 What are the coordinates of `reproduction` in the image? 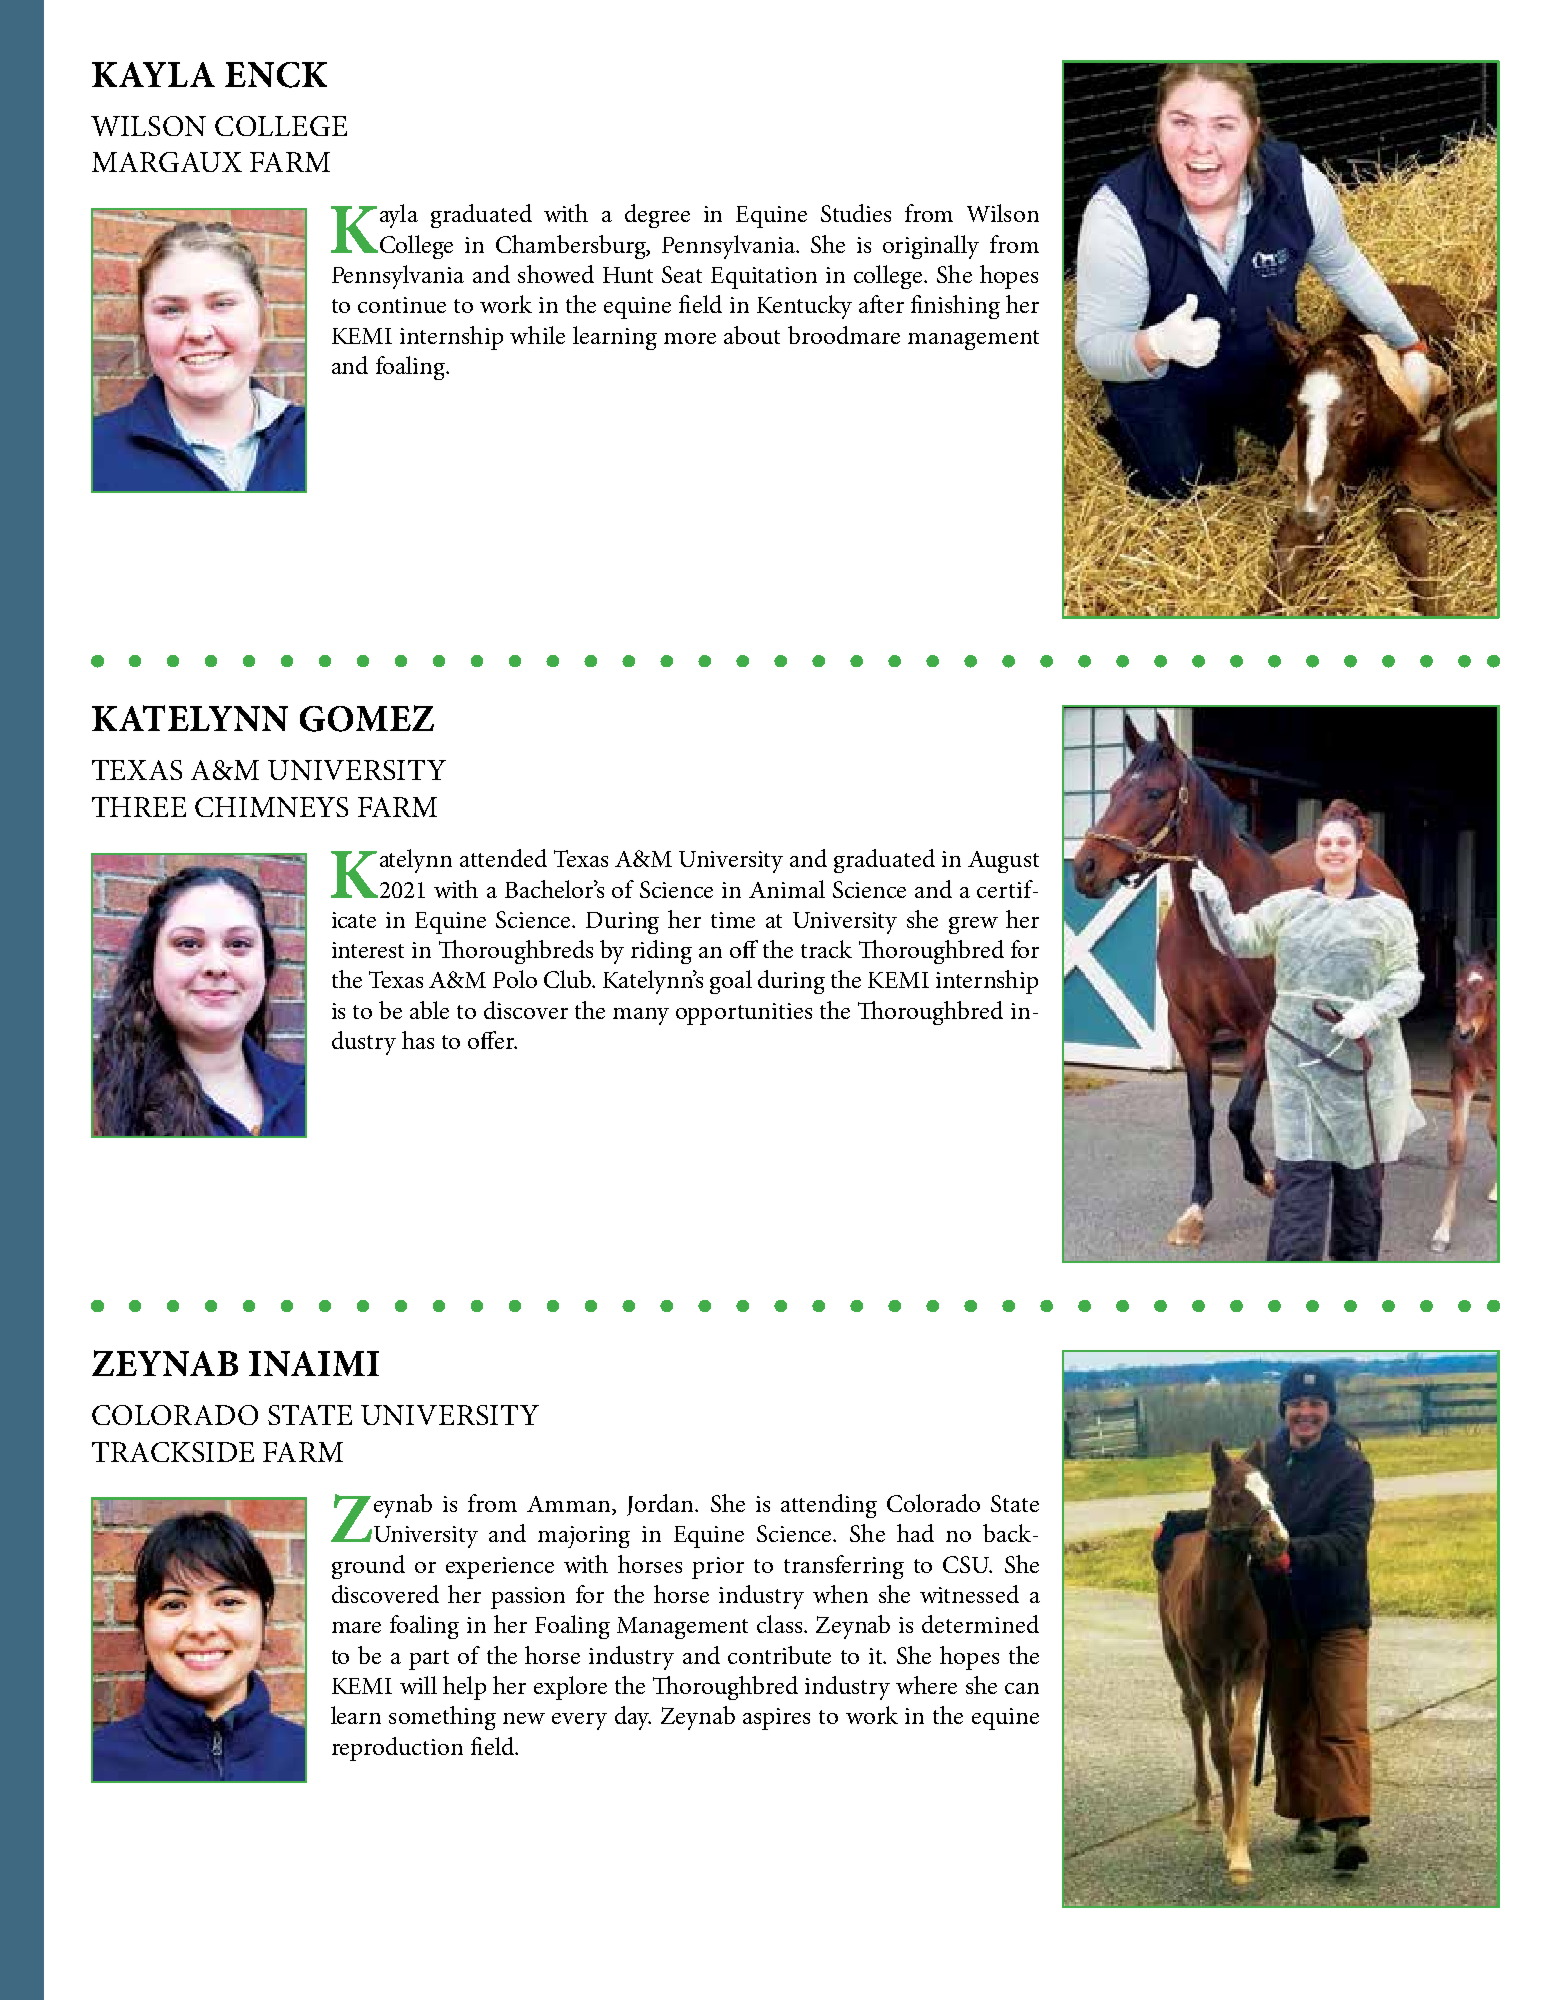 It's located at (397, 1749).
